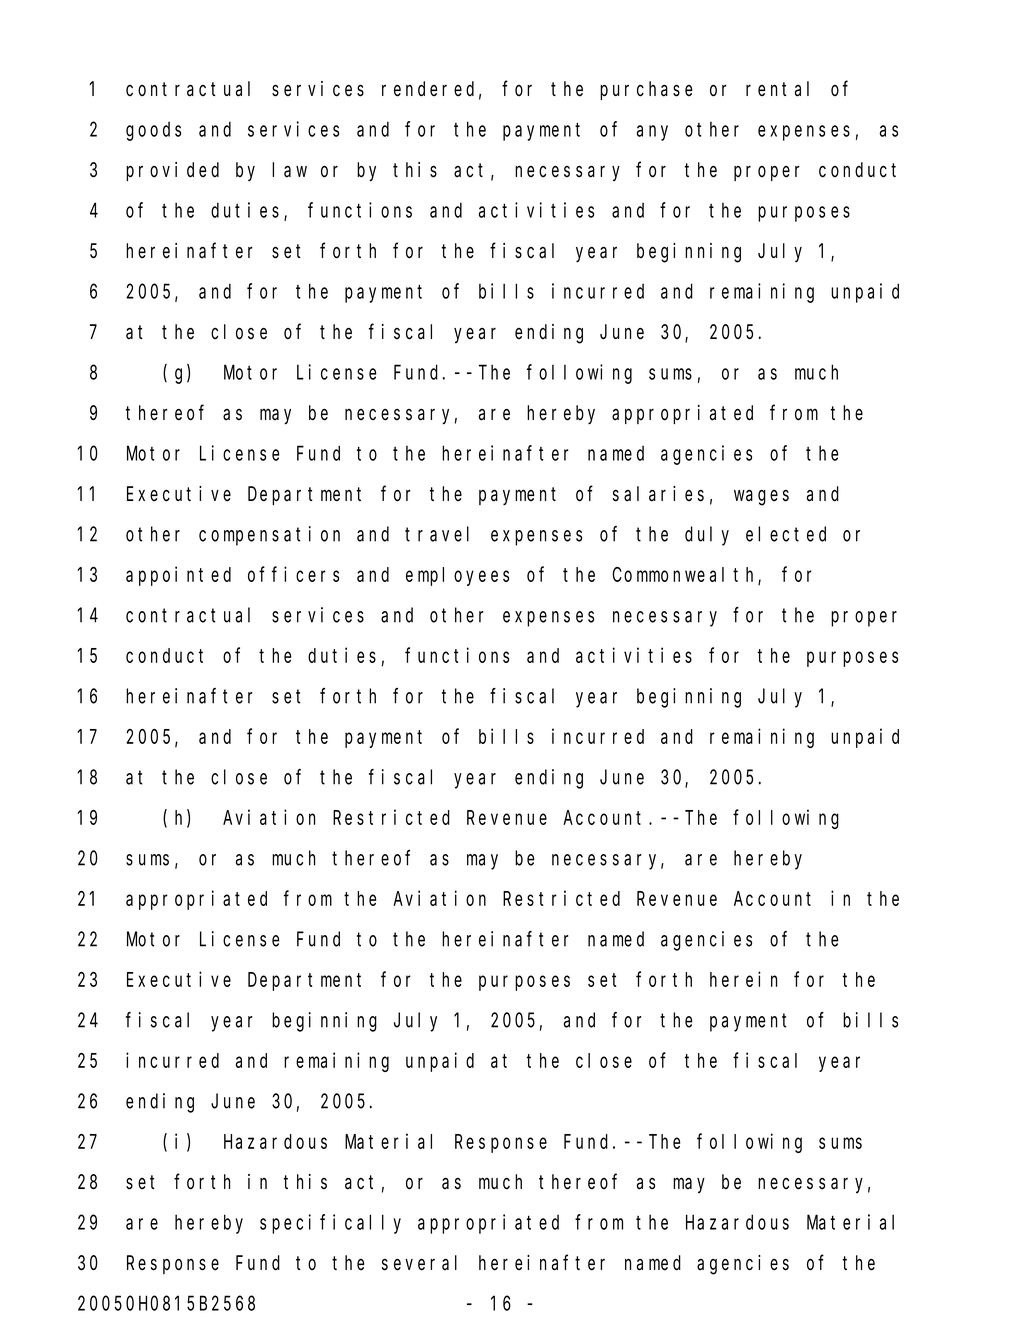 The image size is (1033, 1336). Describe the element at coordinates (289, 170) in the screenshot. I see `law` at that location.
